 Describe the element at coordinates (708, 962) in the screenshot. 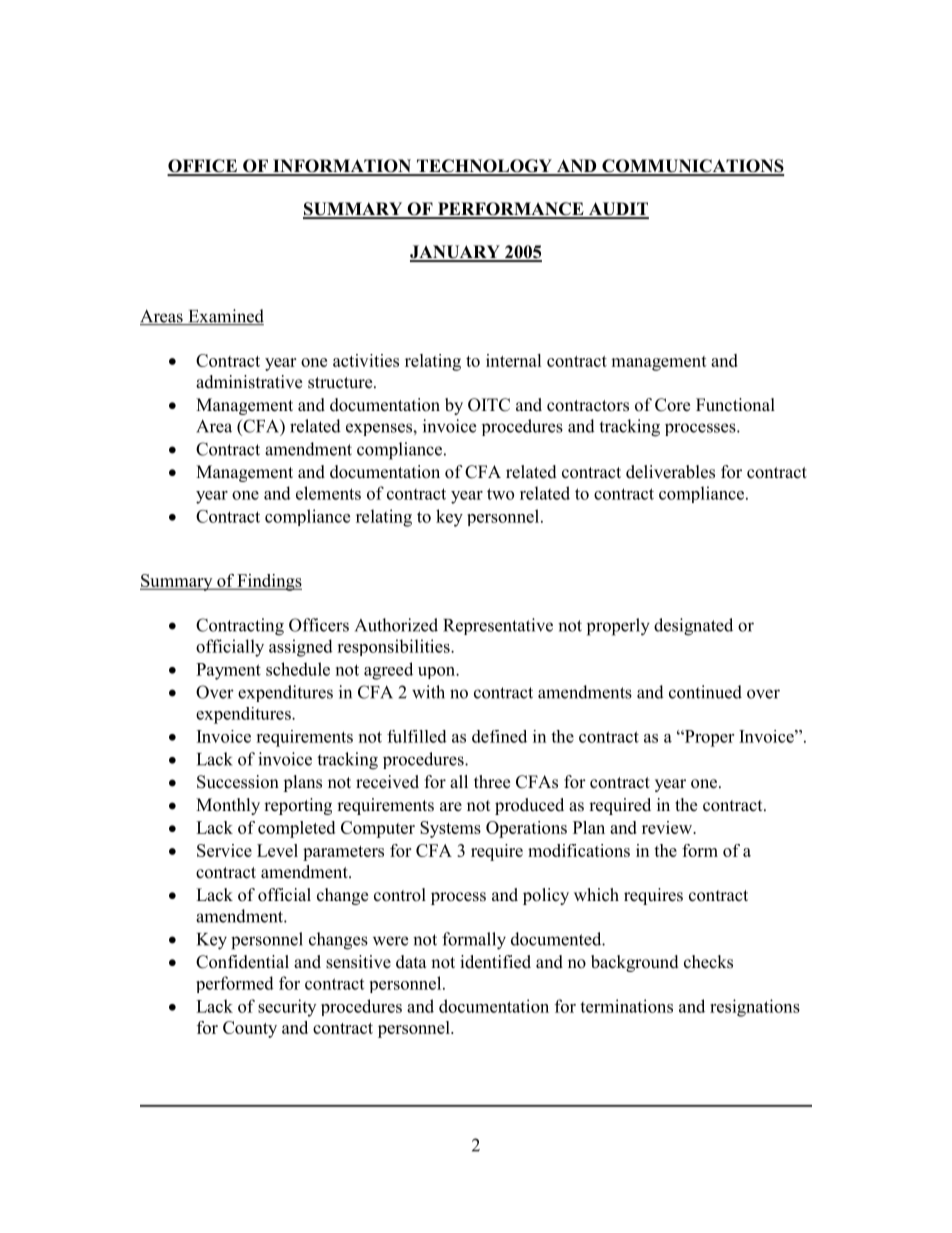

I see `checks` at that location.
